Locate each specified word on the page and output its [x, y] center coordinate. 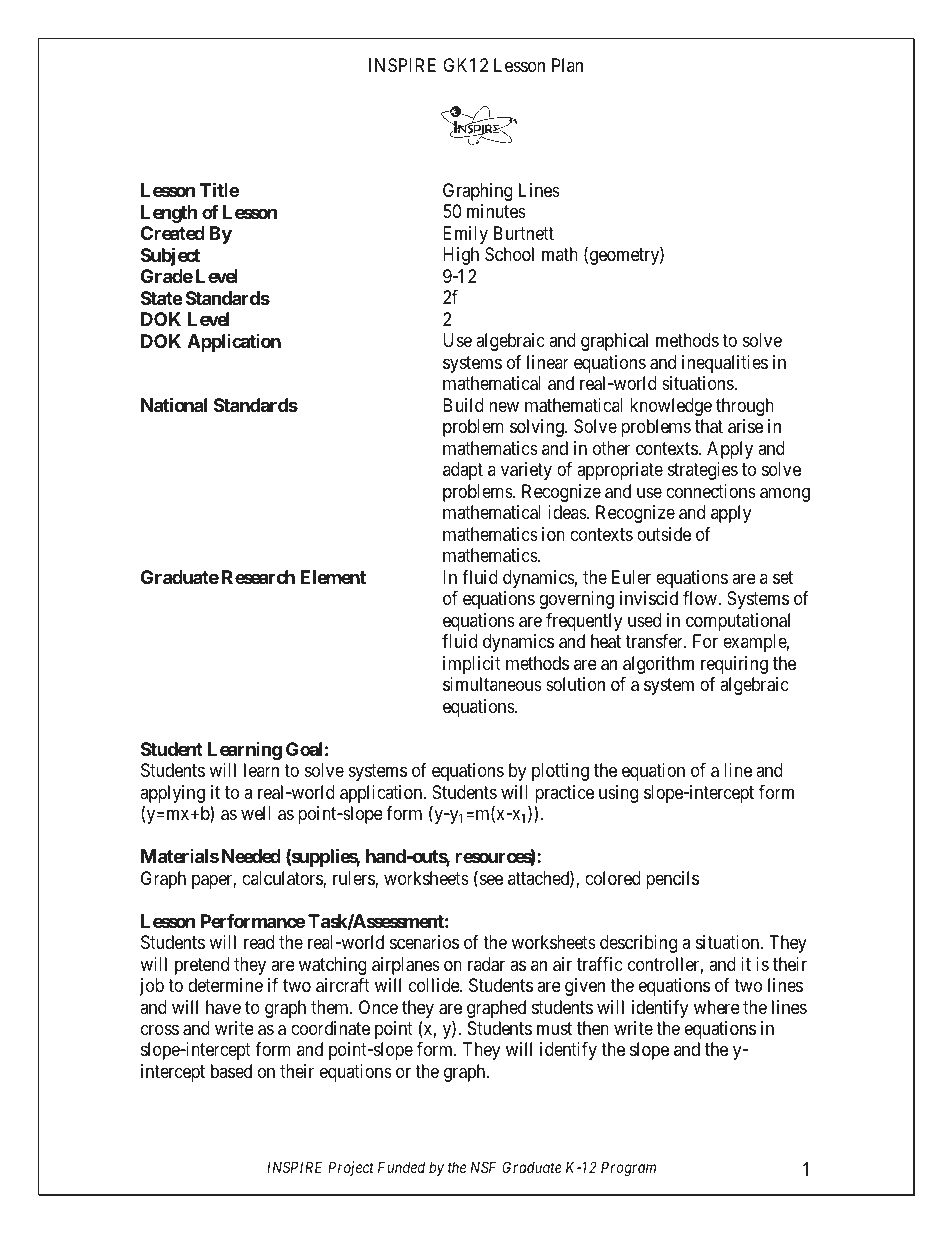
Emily [465, 235]
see [490, 881]
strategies [703, 471]
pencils [672, 880]
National [174, 404]
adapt [463, 471]
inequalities [725, 364]
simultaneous [492, 684]
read [259, 942]
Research [258, 577]
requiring [734, 665]
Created [173, 233]
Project [351, 1168]
